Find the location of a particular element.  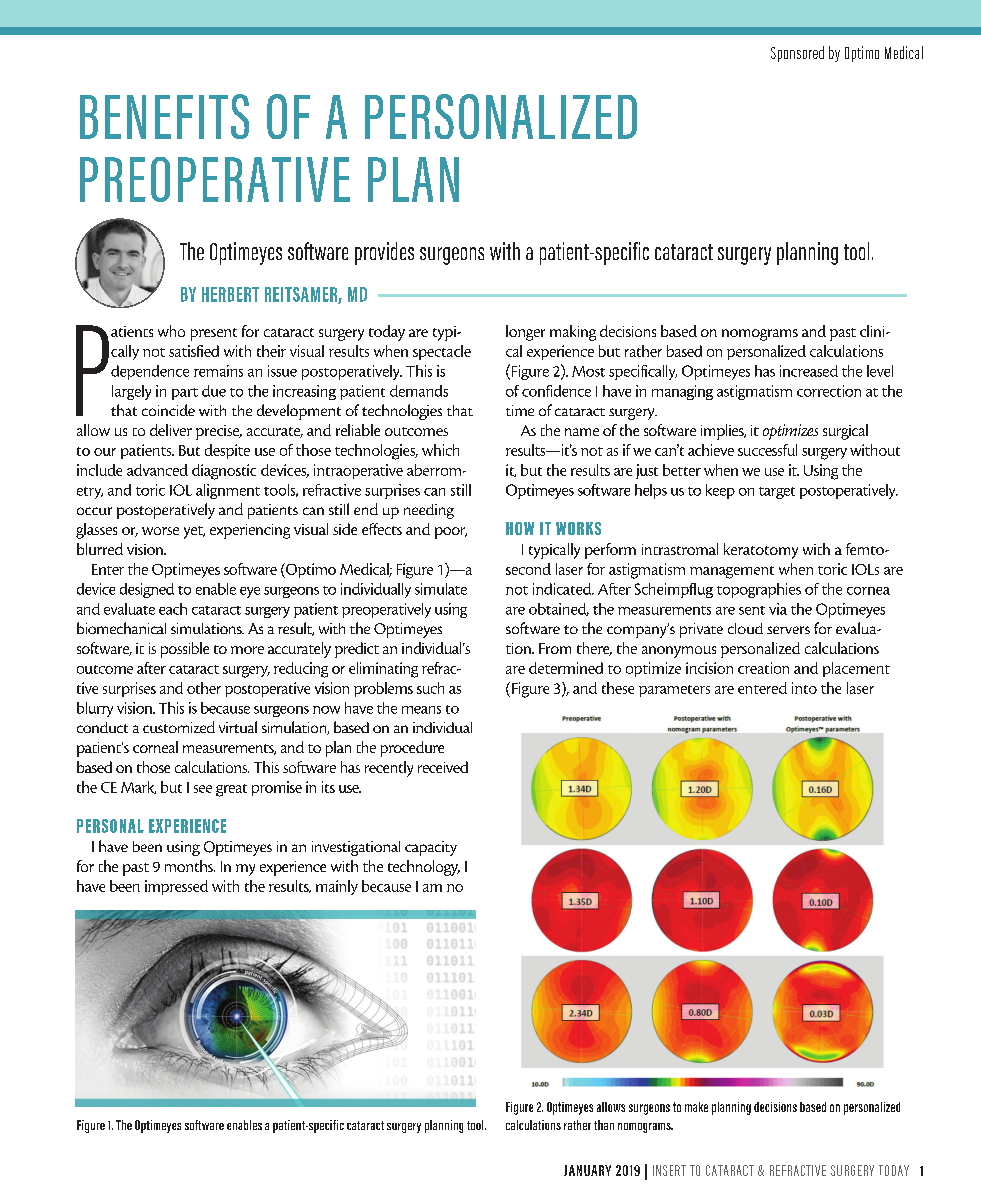

increased is located at coordinates (809, 371).
